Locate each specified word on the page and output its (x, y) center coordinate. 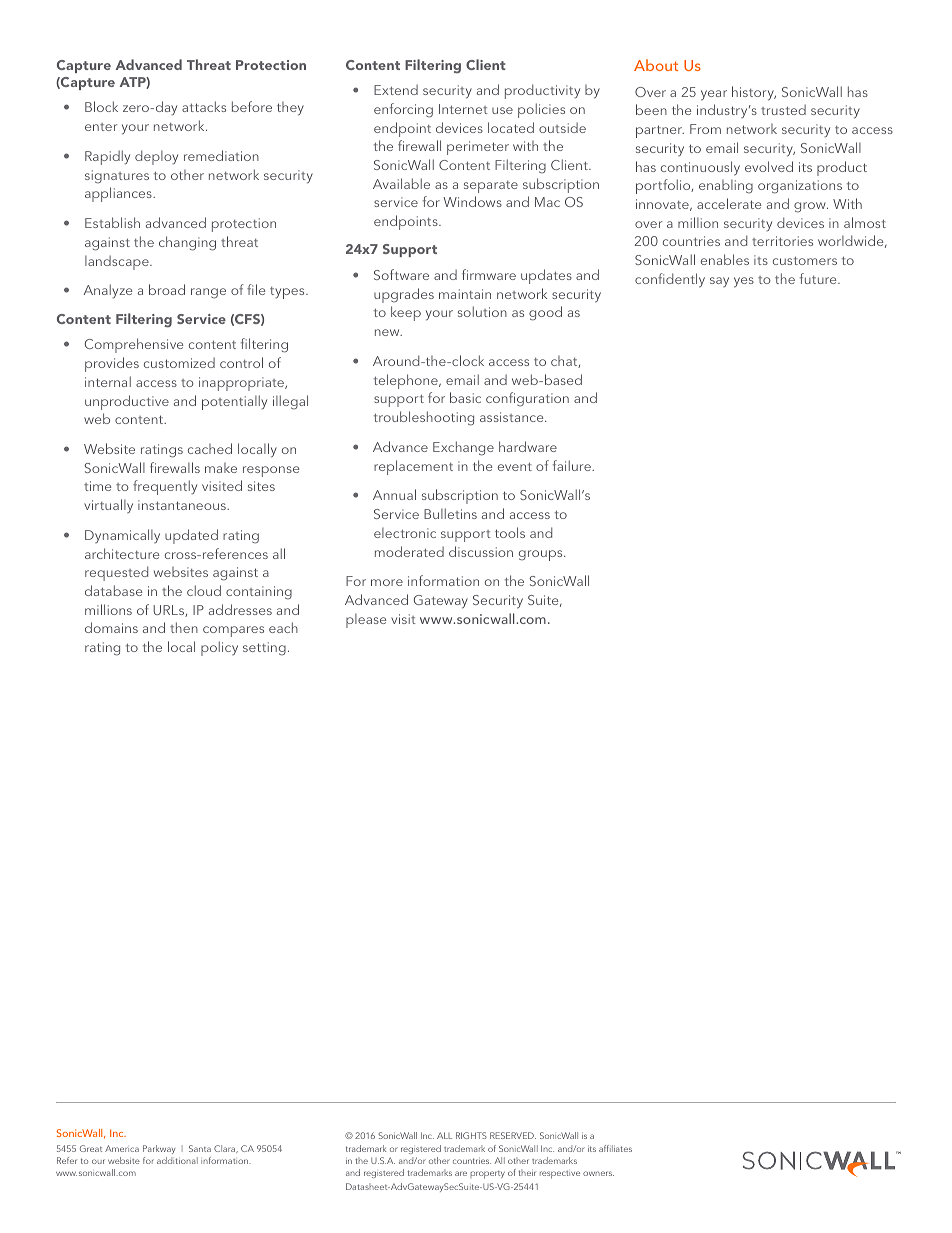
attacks (204, 106)
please (366, 621)
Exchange (463, 448)
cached (210, 448)
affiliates (615, 1148)
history (754, 93)
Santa (200, 1148)
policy (219, 648)
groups (542, 555)
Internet (463, 109)
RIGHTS (471, 1135)
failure (573, 465)
